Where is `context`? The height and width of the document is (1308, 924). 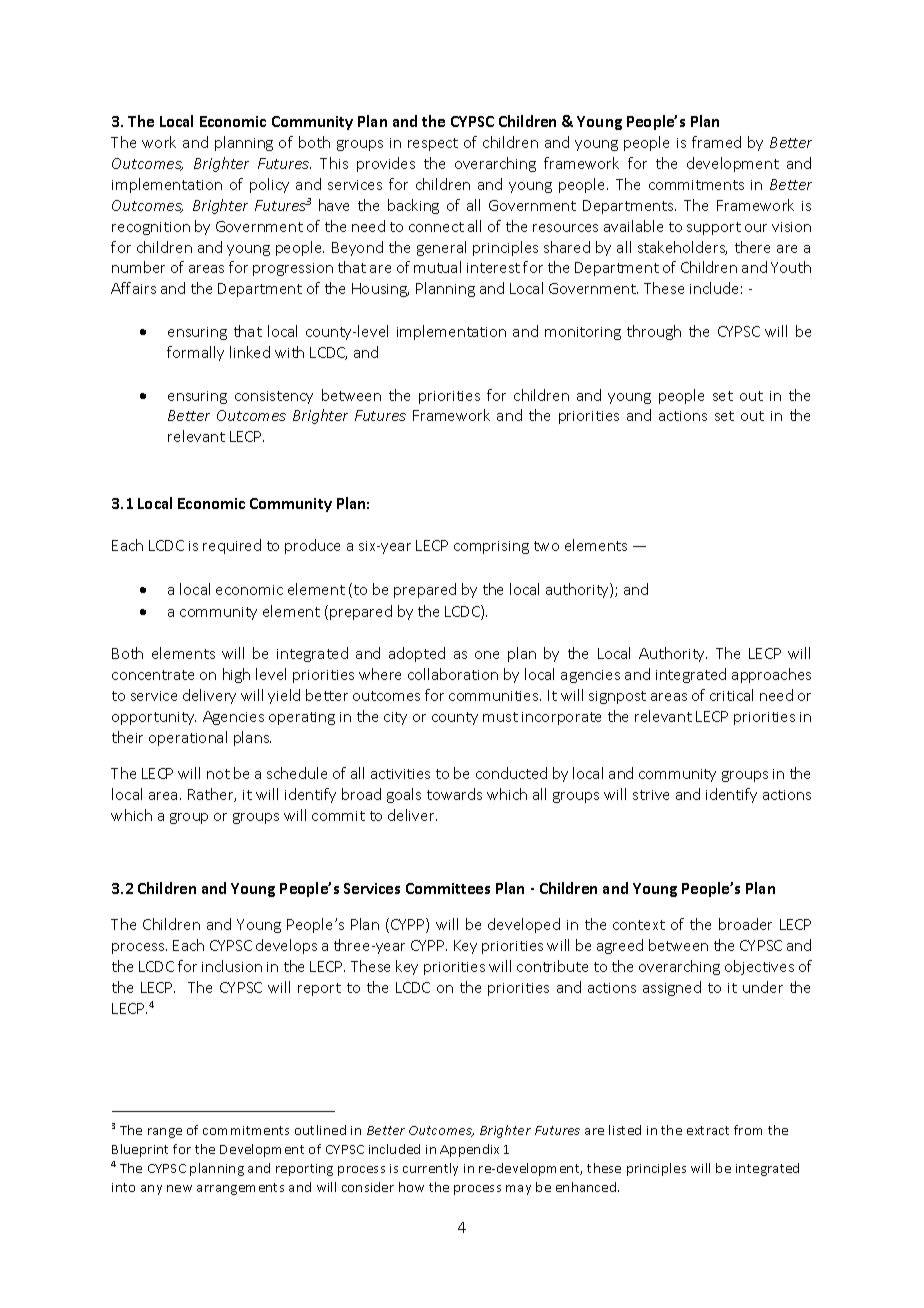 context is located at coordinates (639, 925).
